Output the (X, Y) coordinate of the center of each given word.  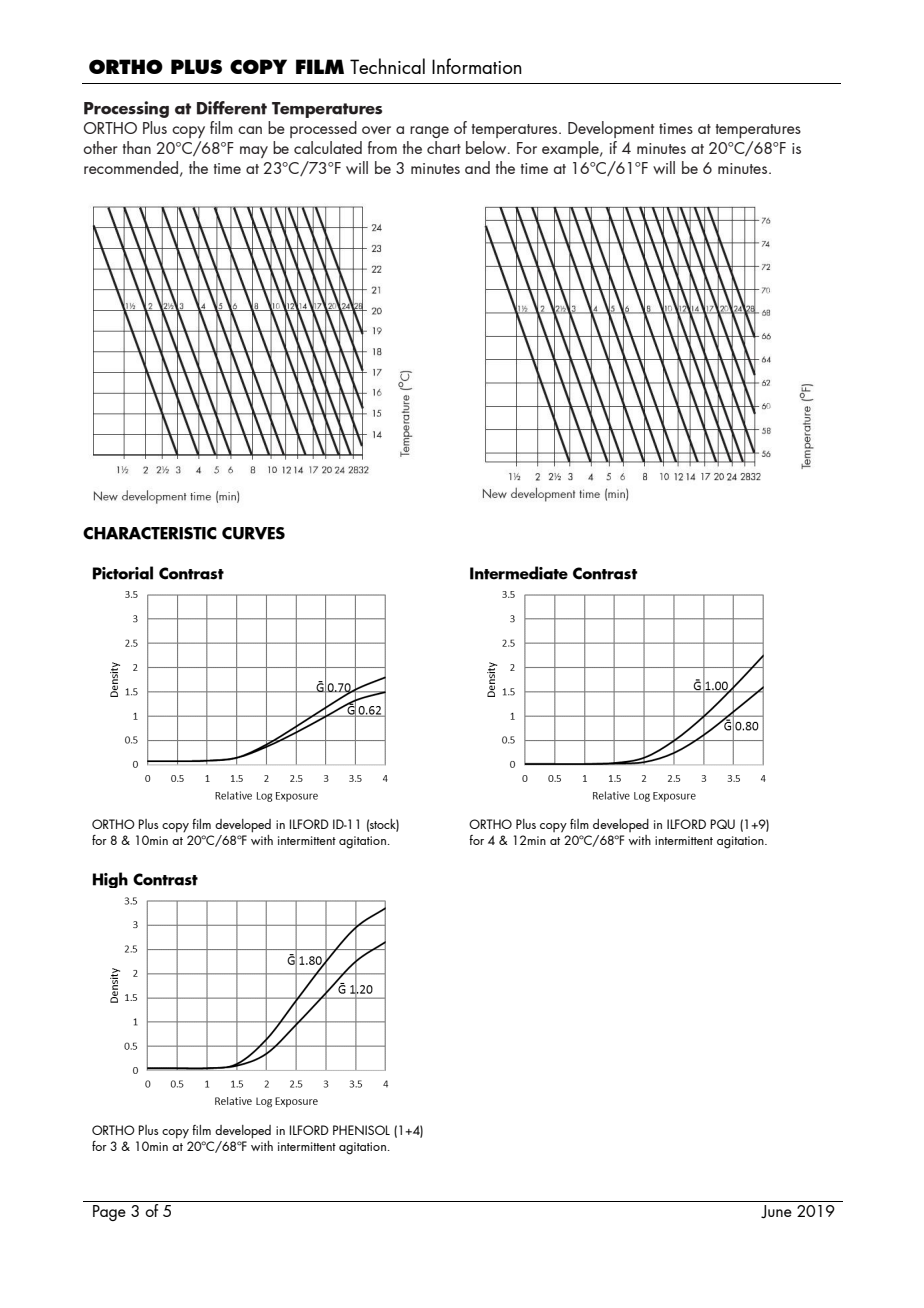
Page (109, 1213)
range (429, 132)
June (776, 1212)
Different (232, 108)
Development (611, 129)
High (110, 880)
